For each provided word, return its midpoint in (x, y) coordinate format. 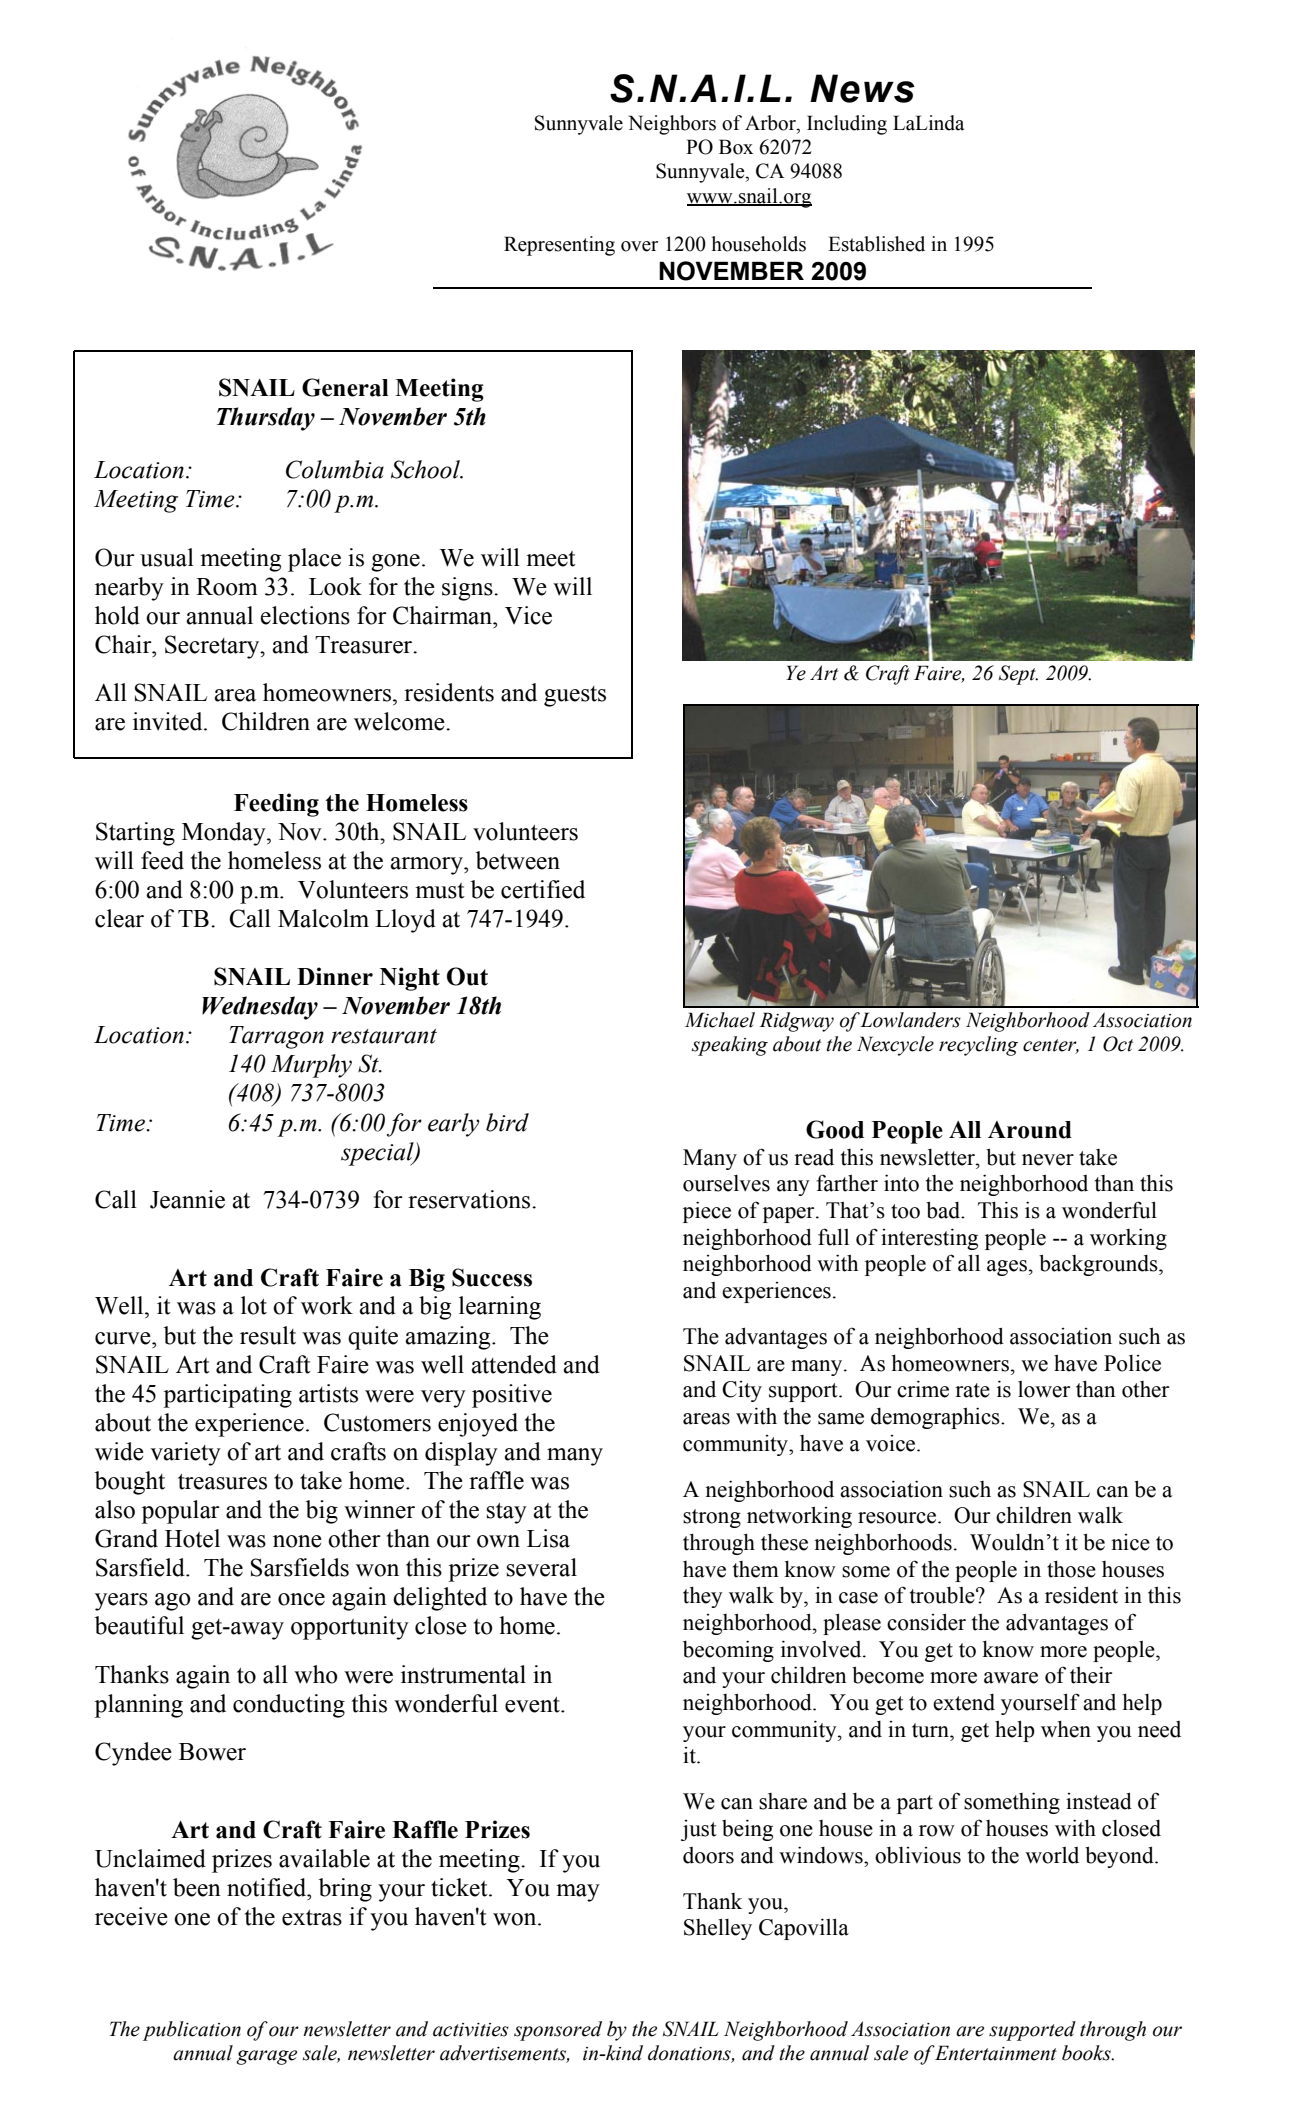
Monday (225, 834)
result (268, 1335)
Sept (1018, 675)
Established (876, 244)
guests (575, 696)
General (345, 387)
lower (1044, 1389)
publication (192, 2031)
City (742, 1391)
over (639, 246)
